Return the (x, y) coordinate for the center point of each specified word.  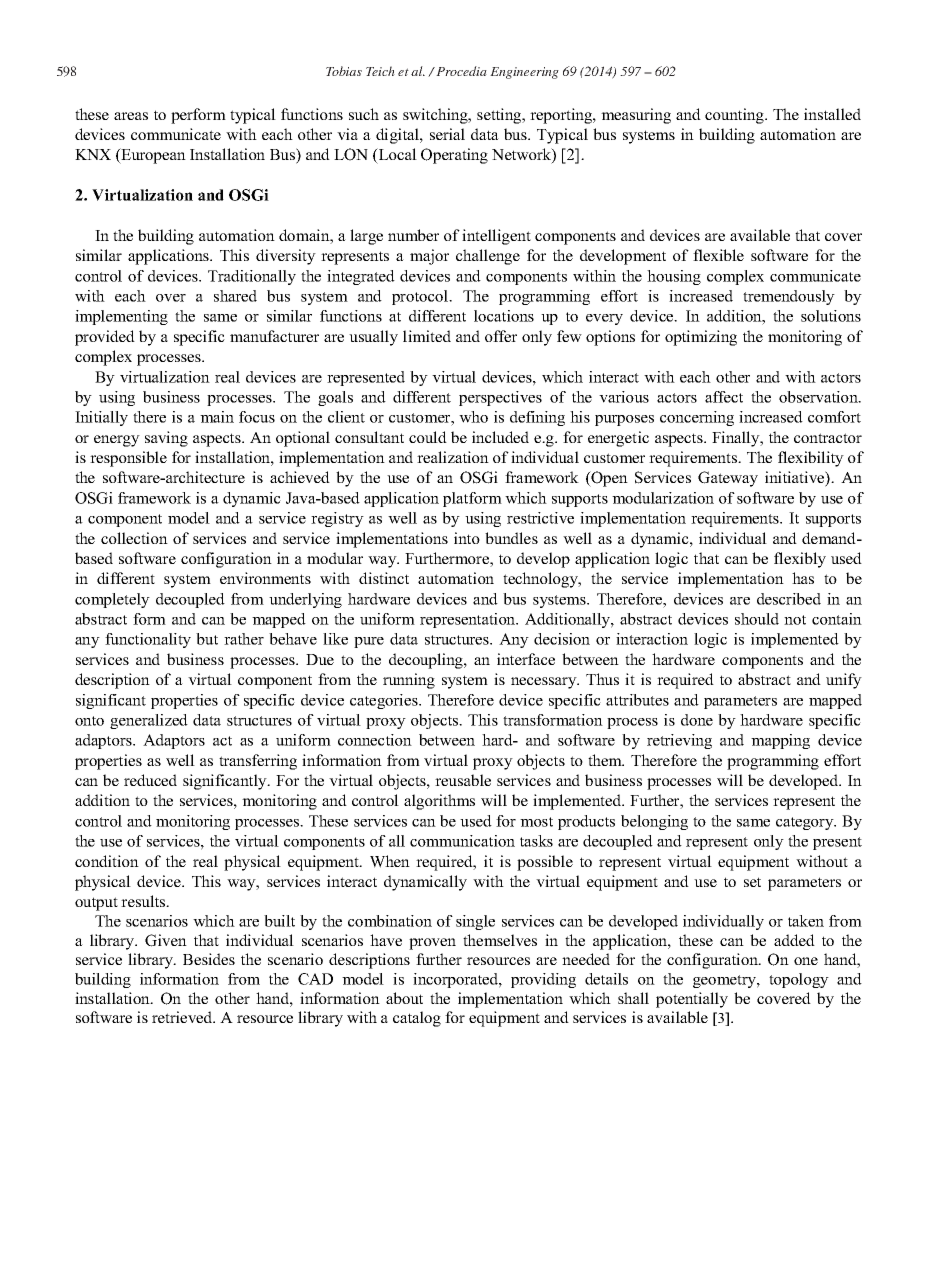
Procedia (461, 71)
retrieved (183, 1017)
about (404, 998)
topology (799, 980)
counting (735, 116)
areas (131, 116)
